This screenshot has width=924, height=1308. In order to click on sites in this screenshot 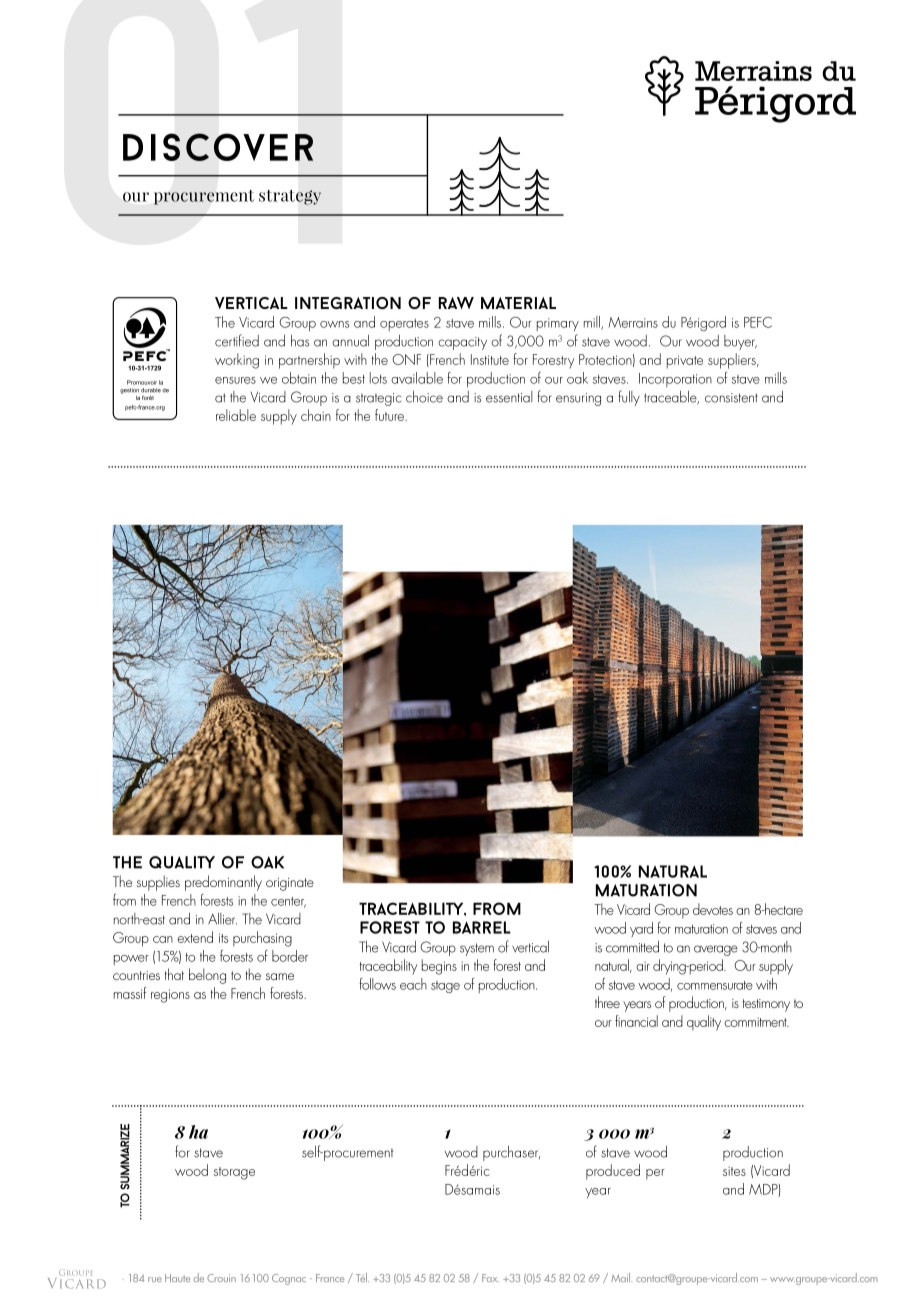, I will do `click(734, 1171)`.
